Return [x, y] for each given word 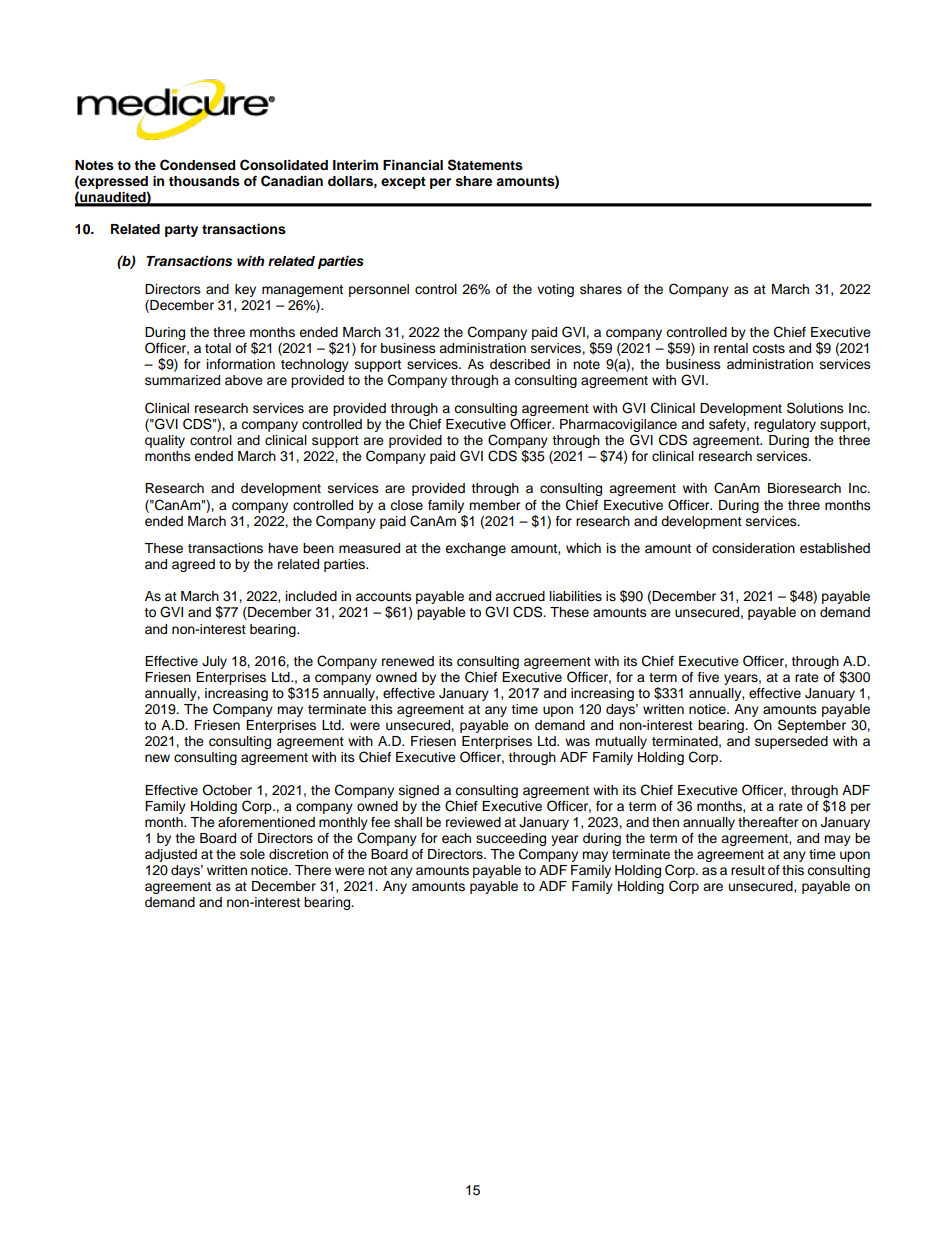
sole [252, 854]
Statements [485, 165]
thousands [204, 181]
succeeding [511, 839]
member [495, 505]
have [283, 548]
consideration [753, 548]
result [748, 870]
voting [555, 290]
